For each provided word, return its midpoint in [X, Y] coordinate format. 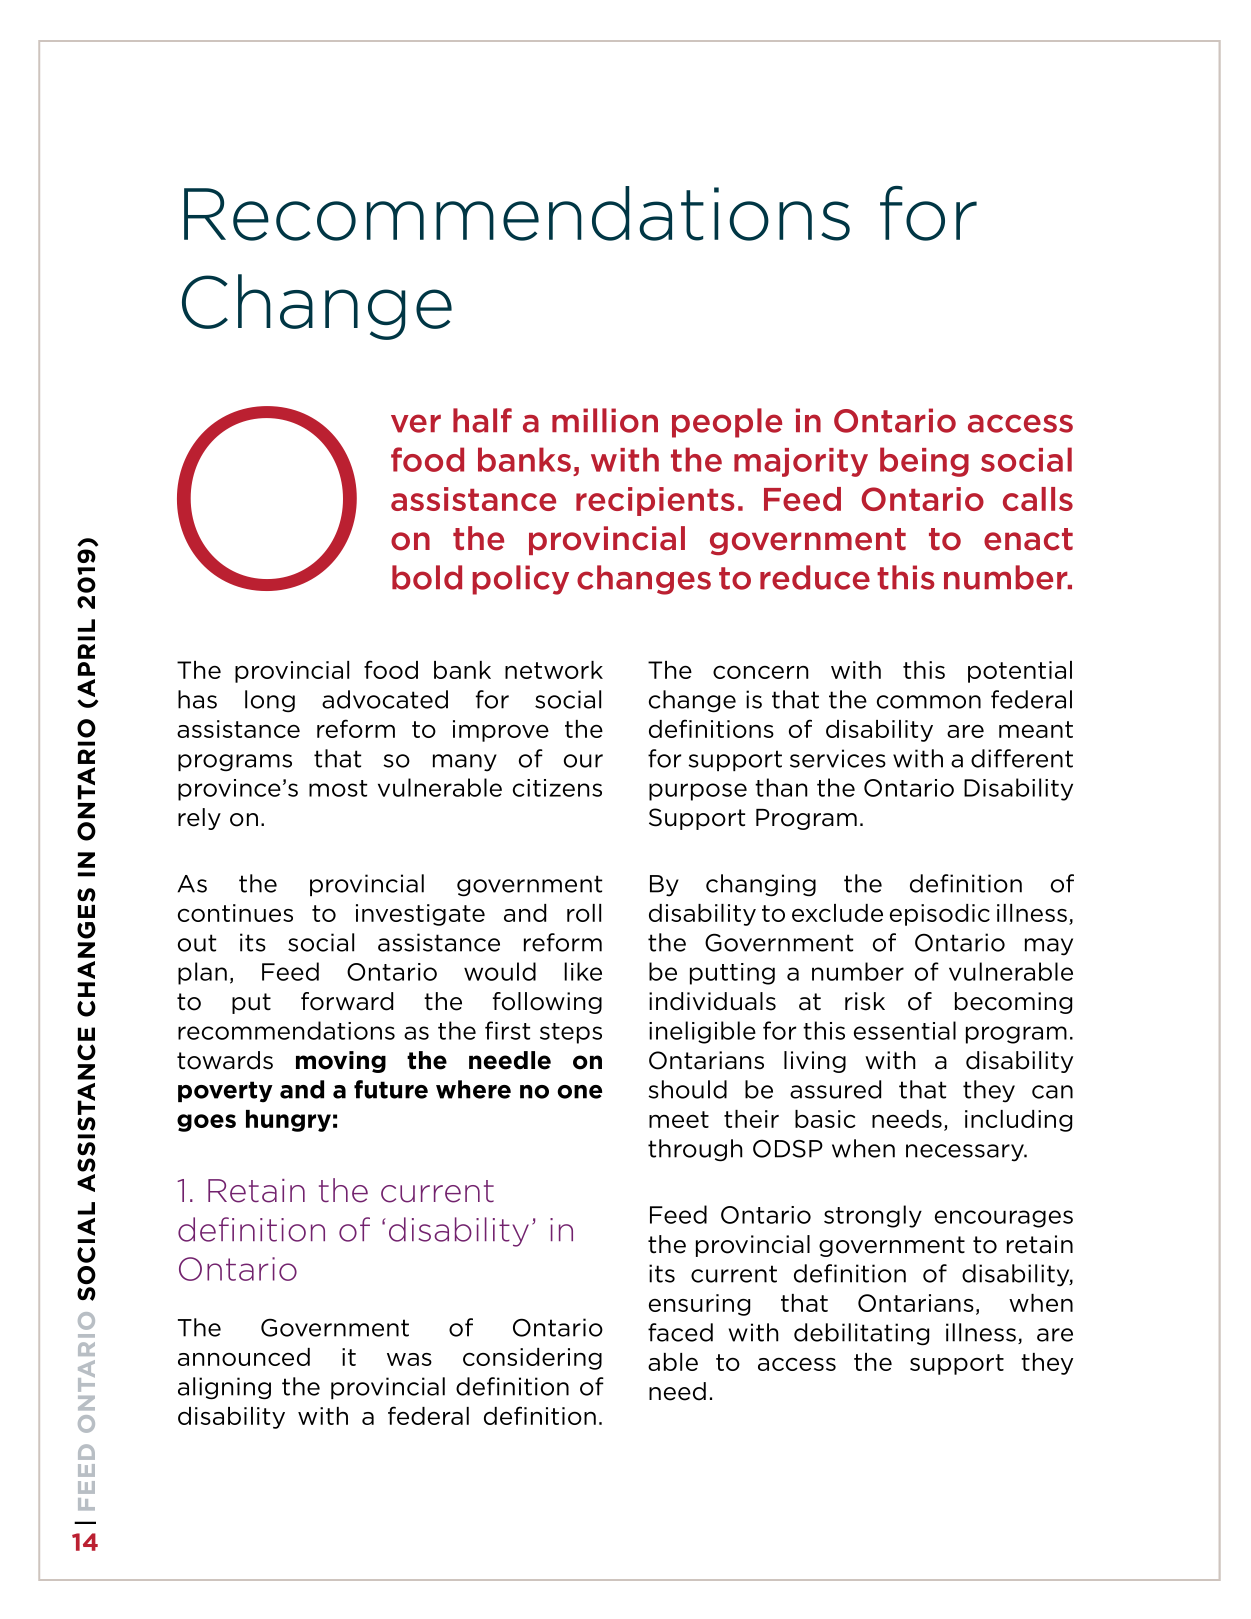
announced [244, 1357]
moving [341, 1062]
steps [571, 1033]
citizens [557, 788]
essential [905, 1030]
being [924, 462]
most [338, 788]
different [1022, 758]
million [605, 420]
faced [680, 1332]
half [482, 420]
